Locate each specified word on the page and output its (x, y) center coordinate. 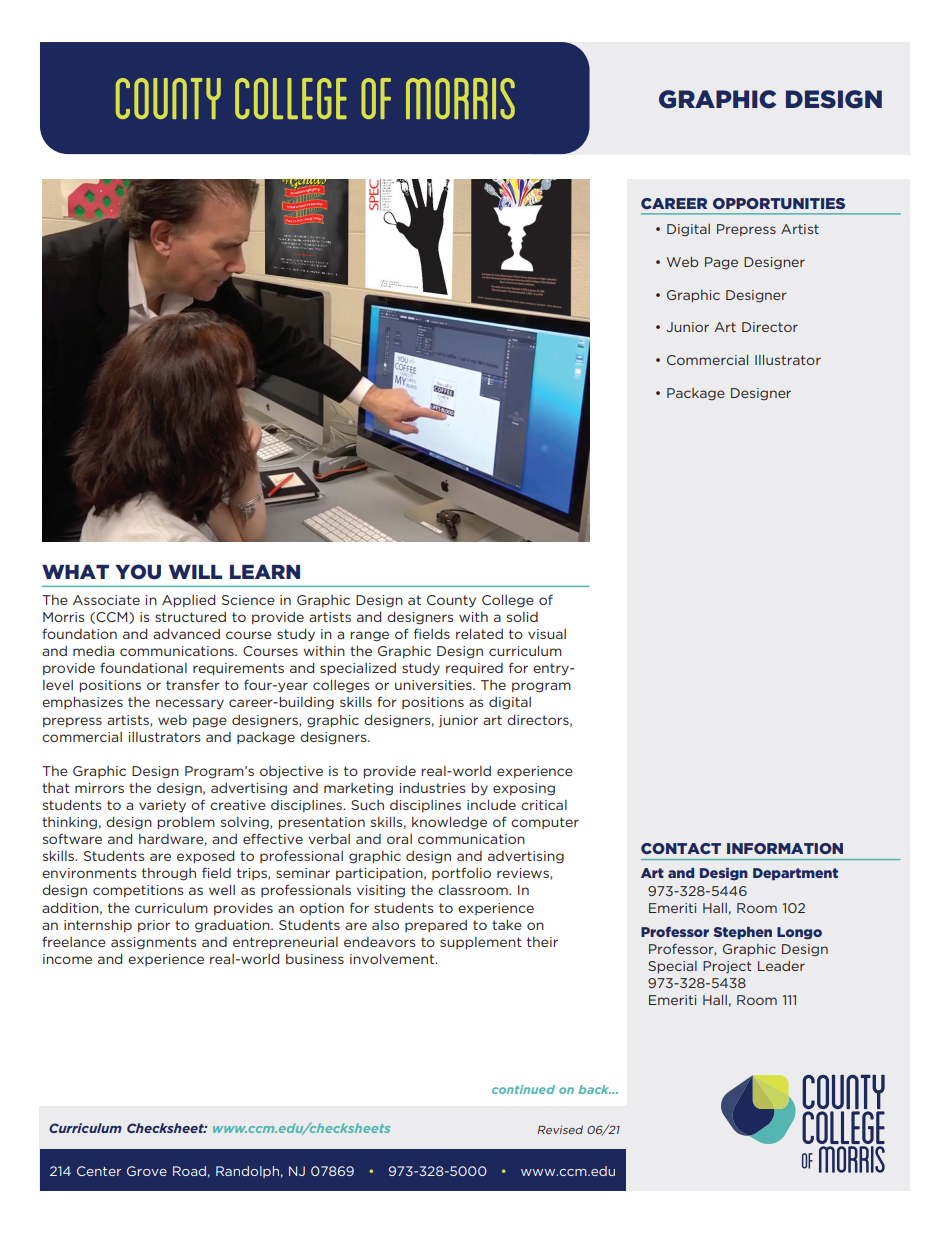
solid (522, 617)
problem (186, 823)
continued (523, 1089)
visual (547, 634)
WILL (195, 572)
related (479, 634)
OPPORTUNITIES (779, 203)
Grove (147, 1171)
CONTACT (681, 848)
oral (399, 839)
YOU (138, 572)
